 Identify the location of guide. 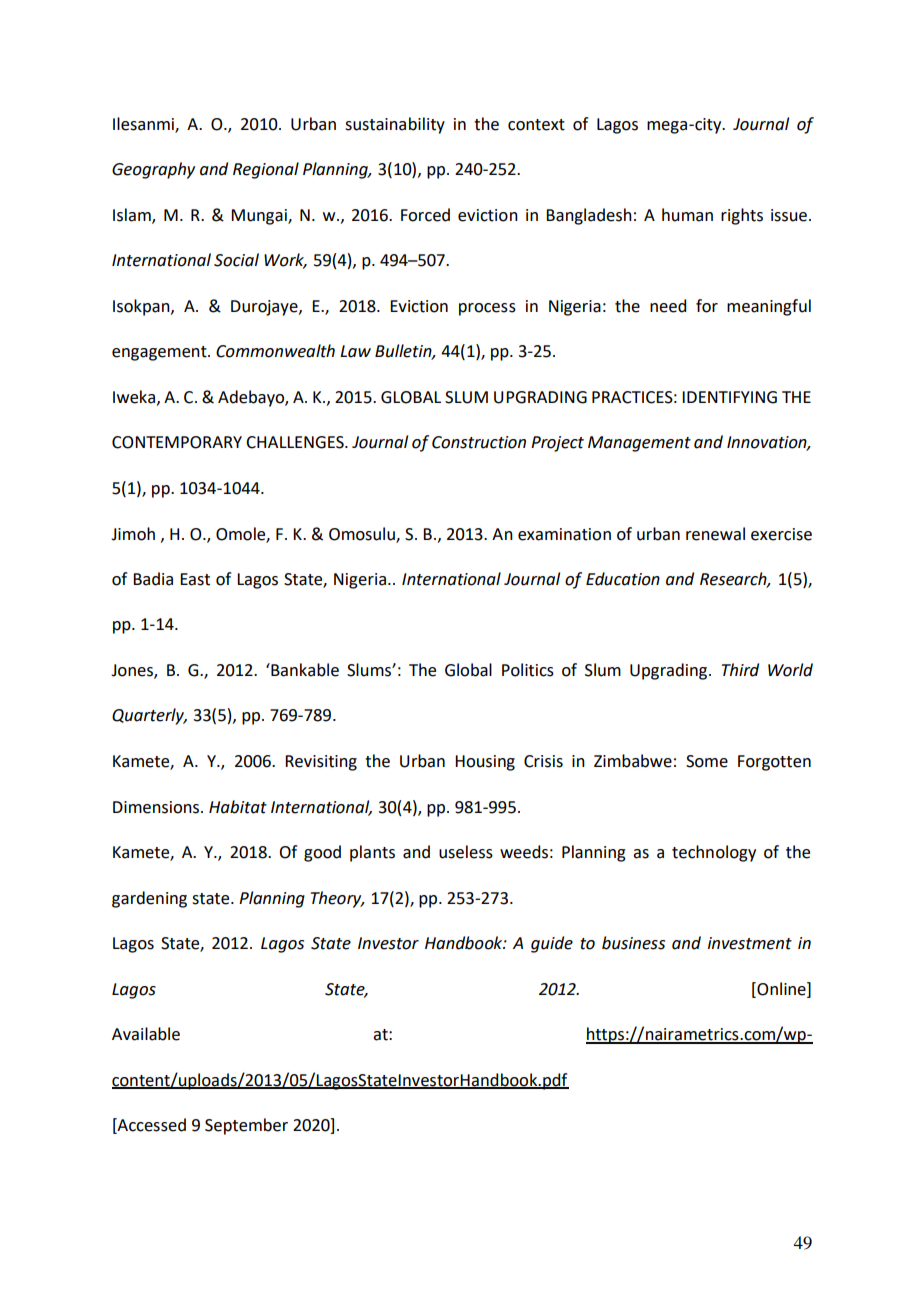
(552, 944).
